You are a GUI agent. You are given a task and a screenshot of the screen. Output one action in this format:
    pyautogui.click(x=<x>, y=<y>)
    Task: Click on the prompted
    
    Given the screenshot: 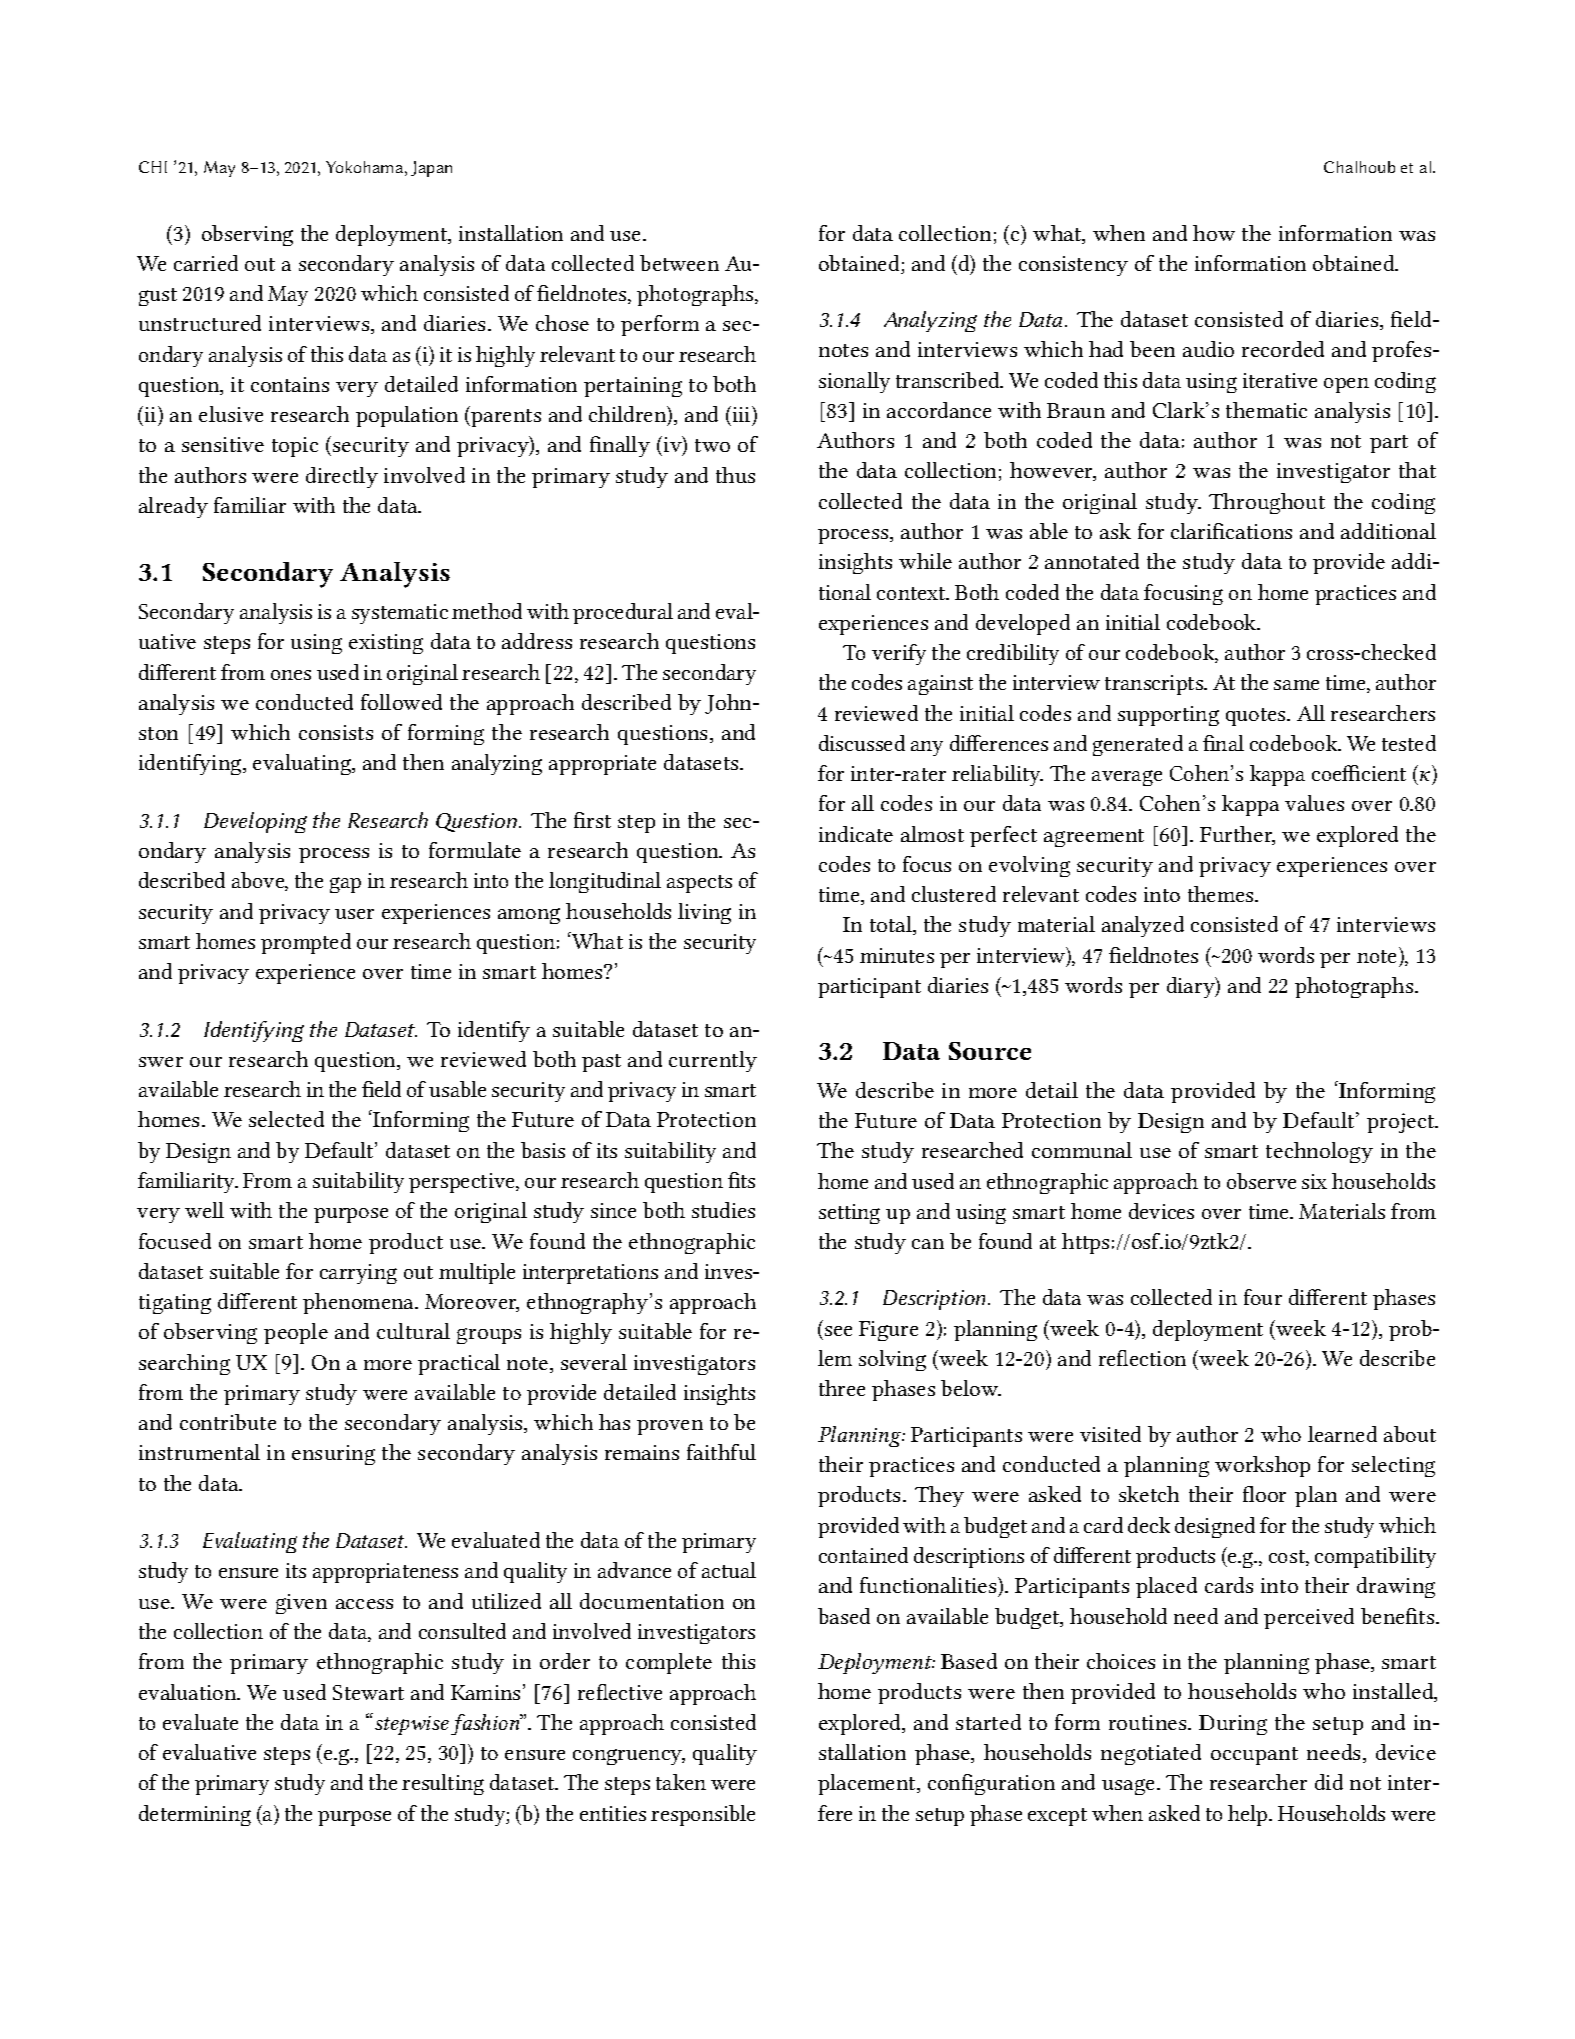 What is the action you would take?
    pyautogui.click(x=306, y=943)
